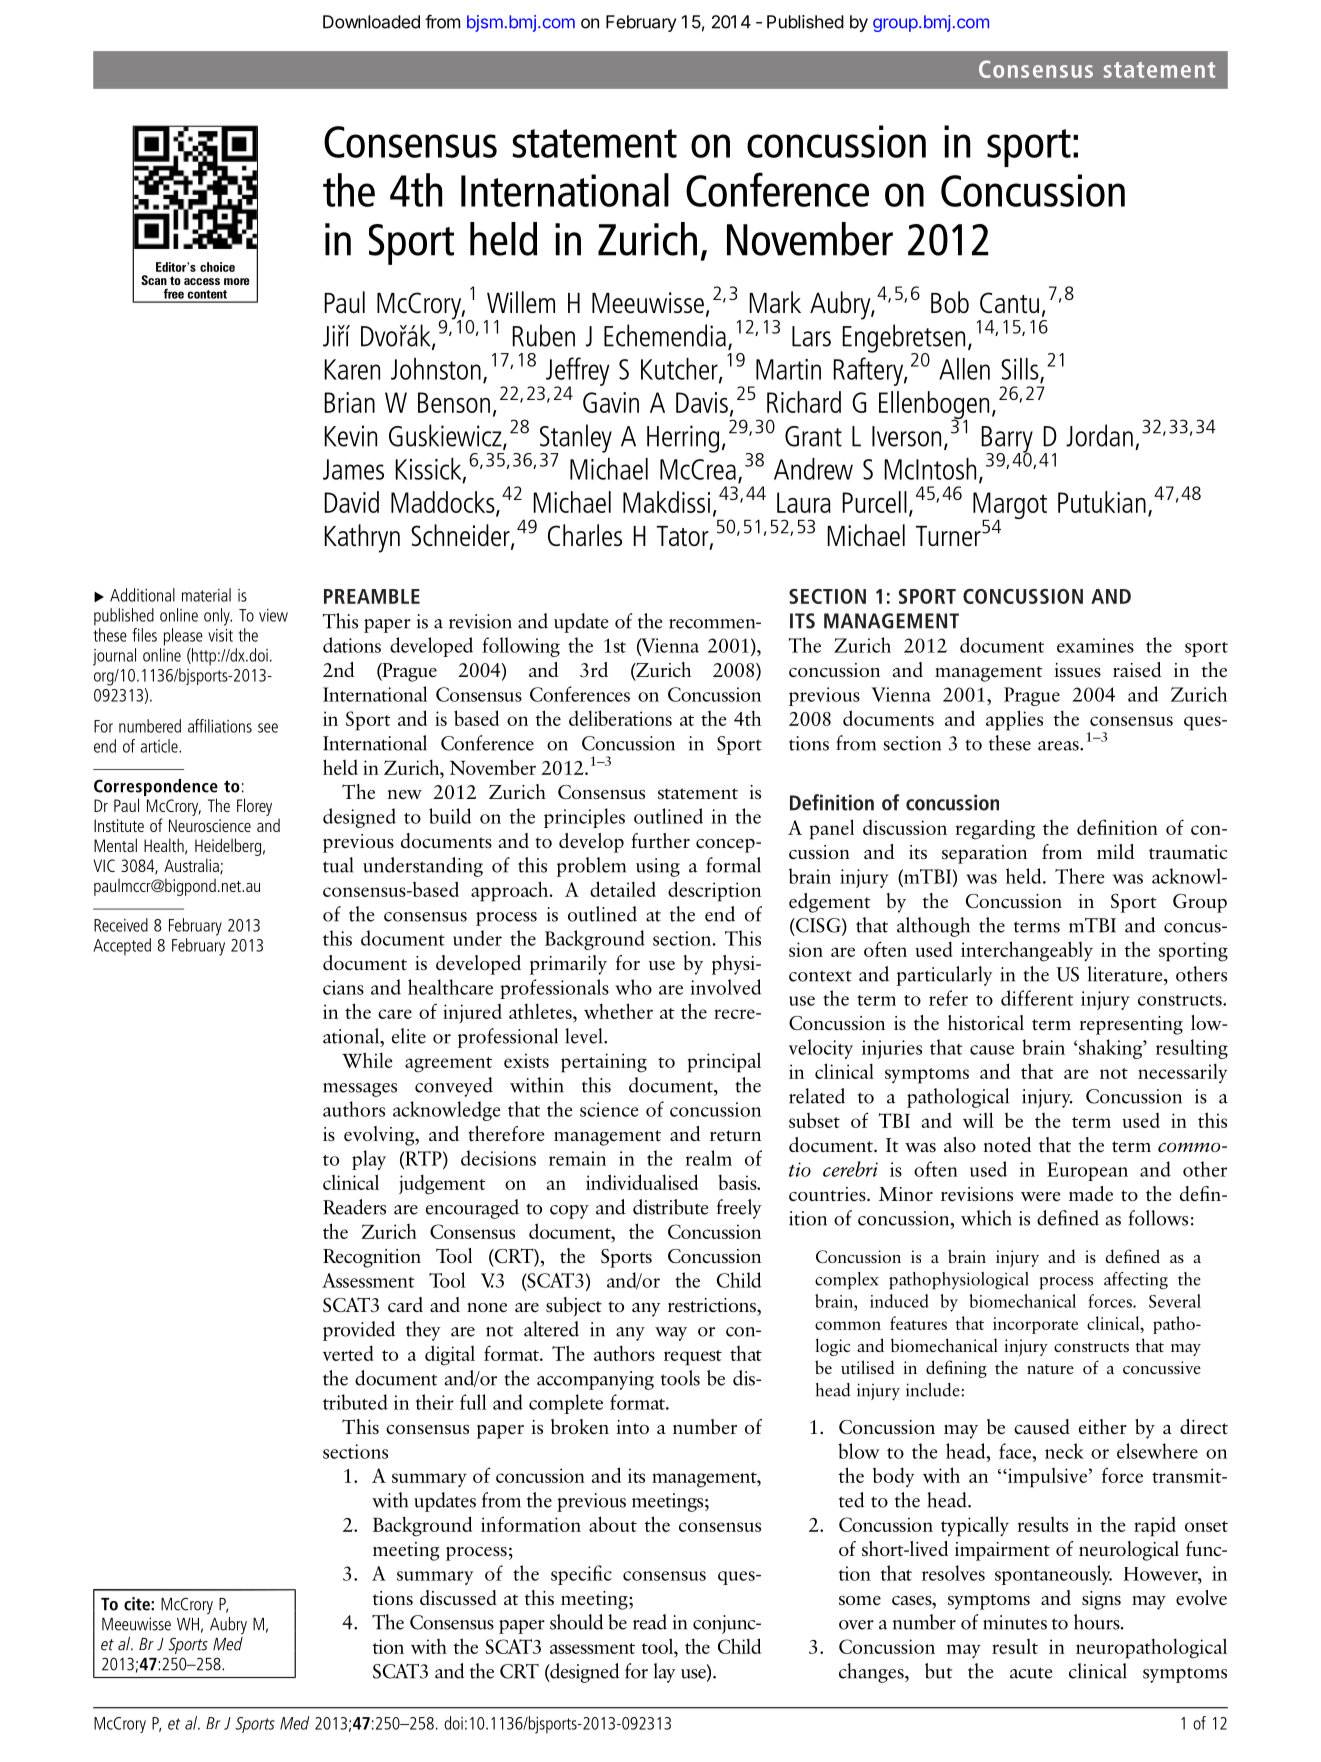  Describe the element at coordinates (660, 840) in the screenshot. I see `further` at that location.
